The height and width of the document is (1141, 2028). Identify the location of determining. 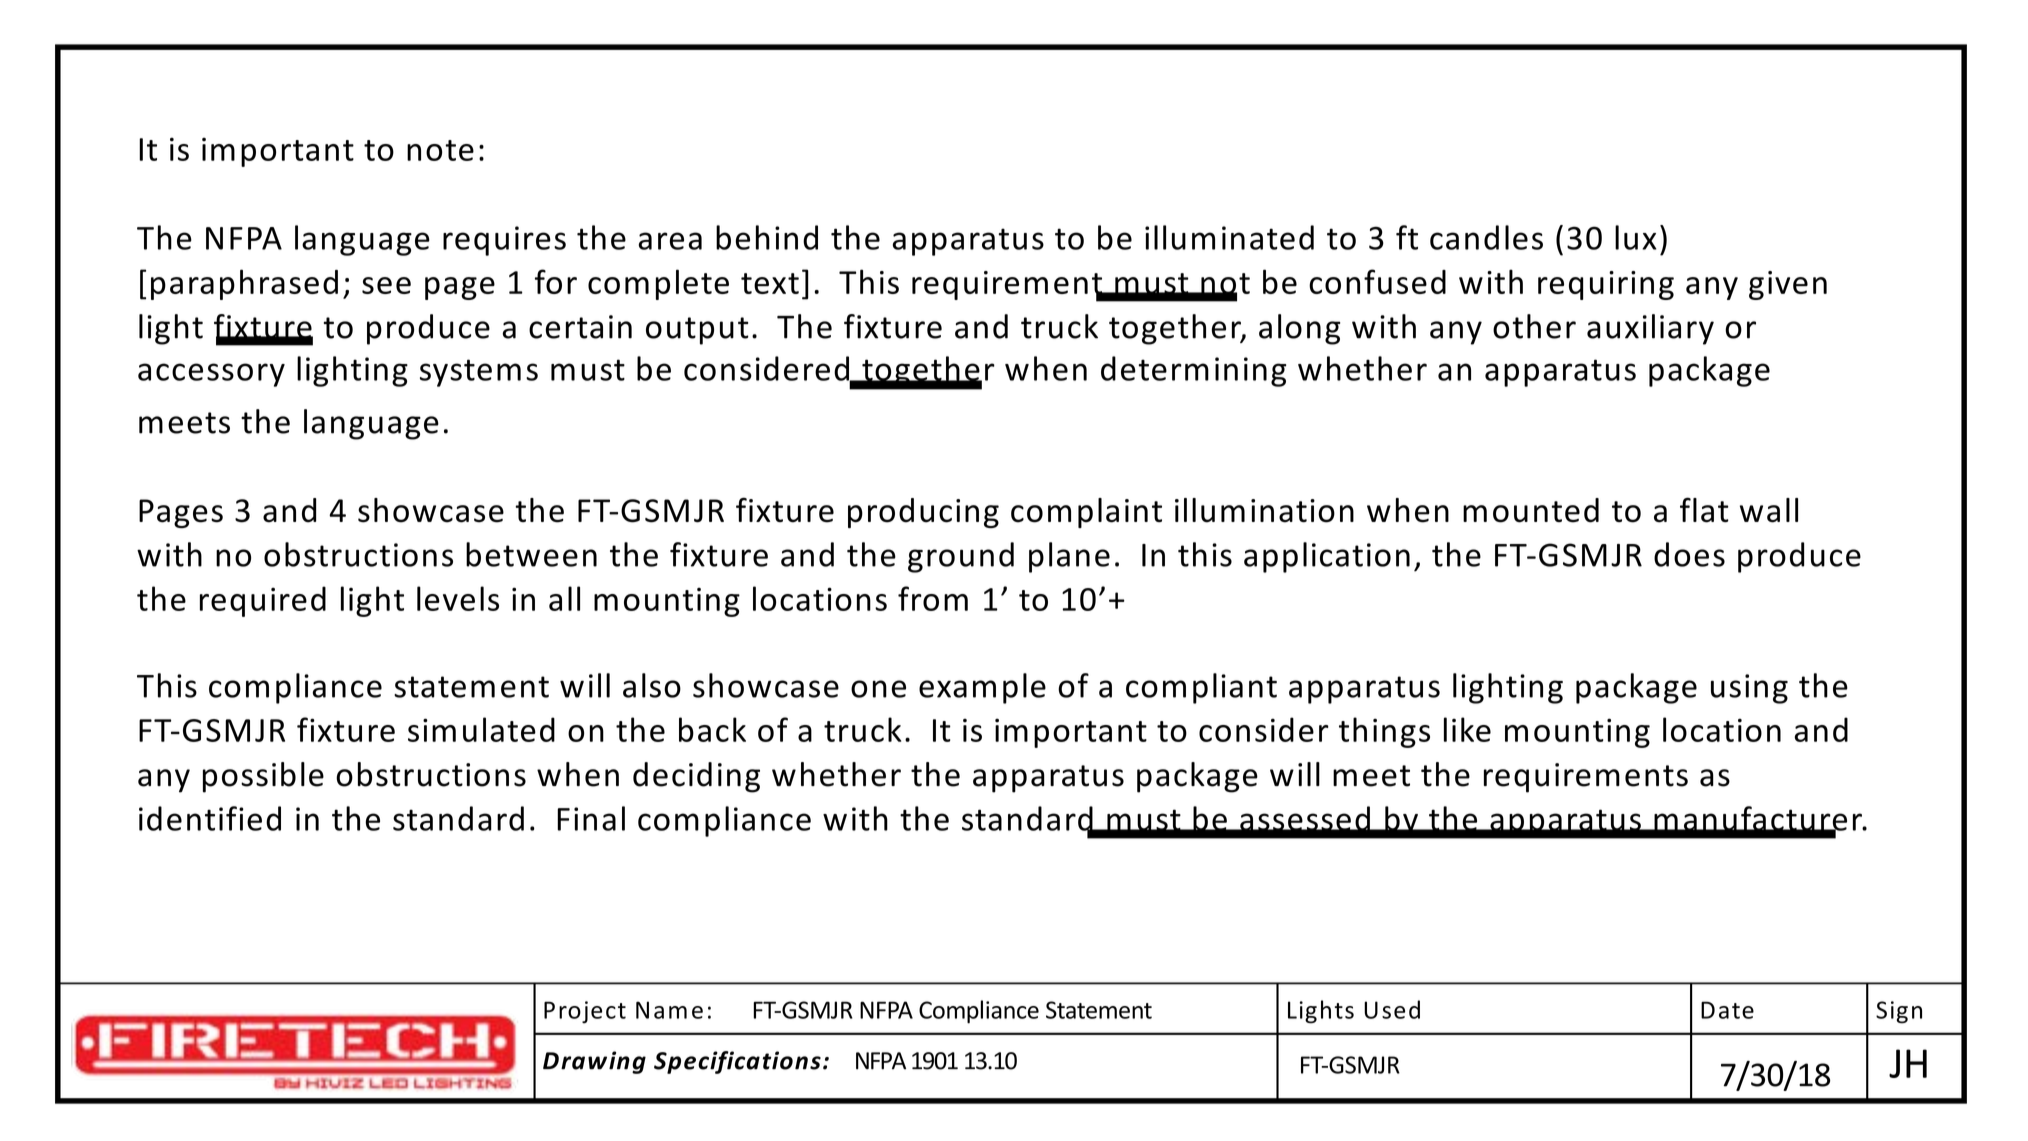
(1193, 371).
